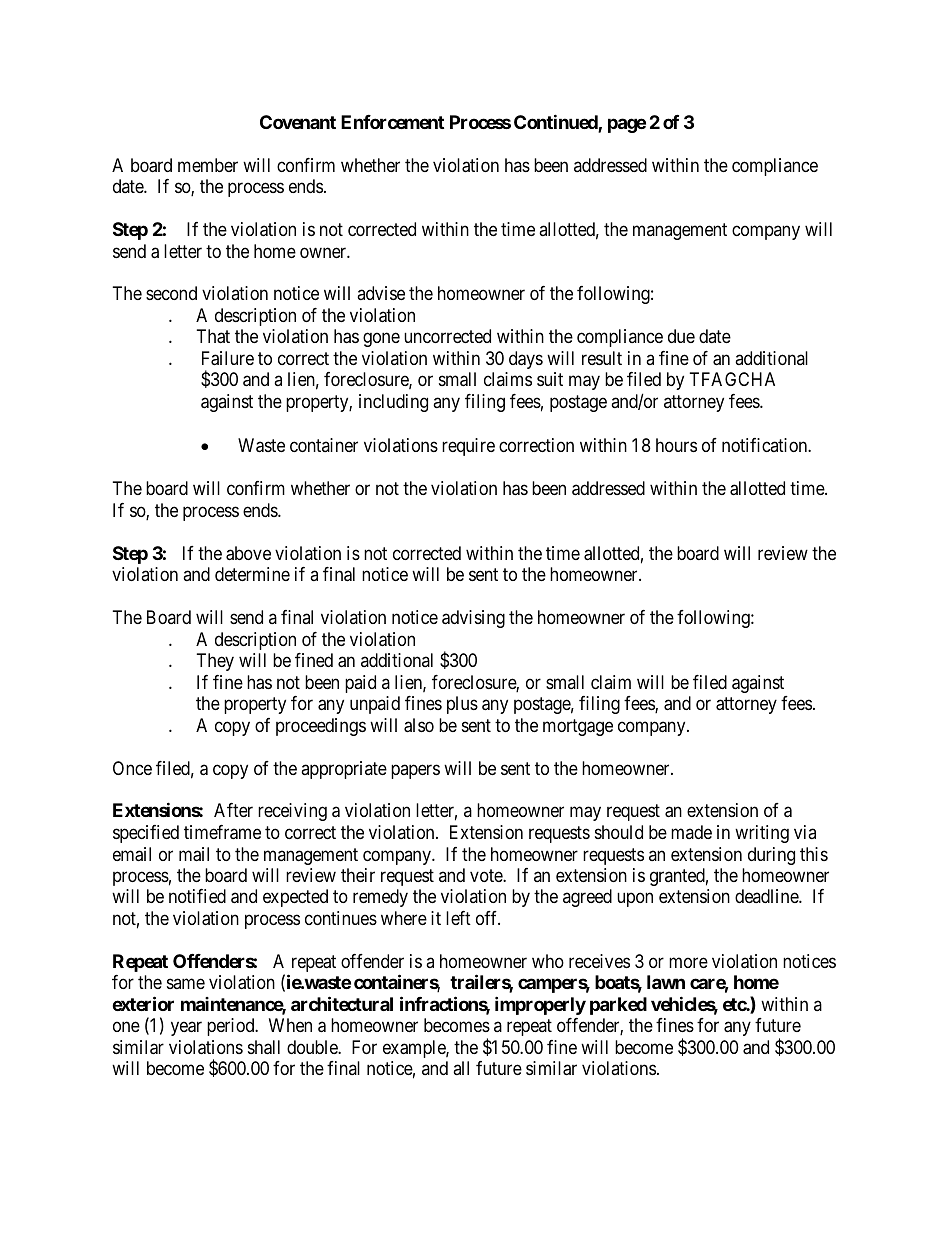 This screenshot has width=952, height=1233. I want to click on improperly, so click(540, 1005).
